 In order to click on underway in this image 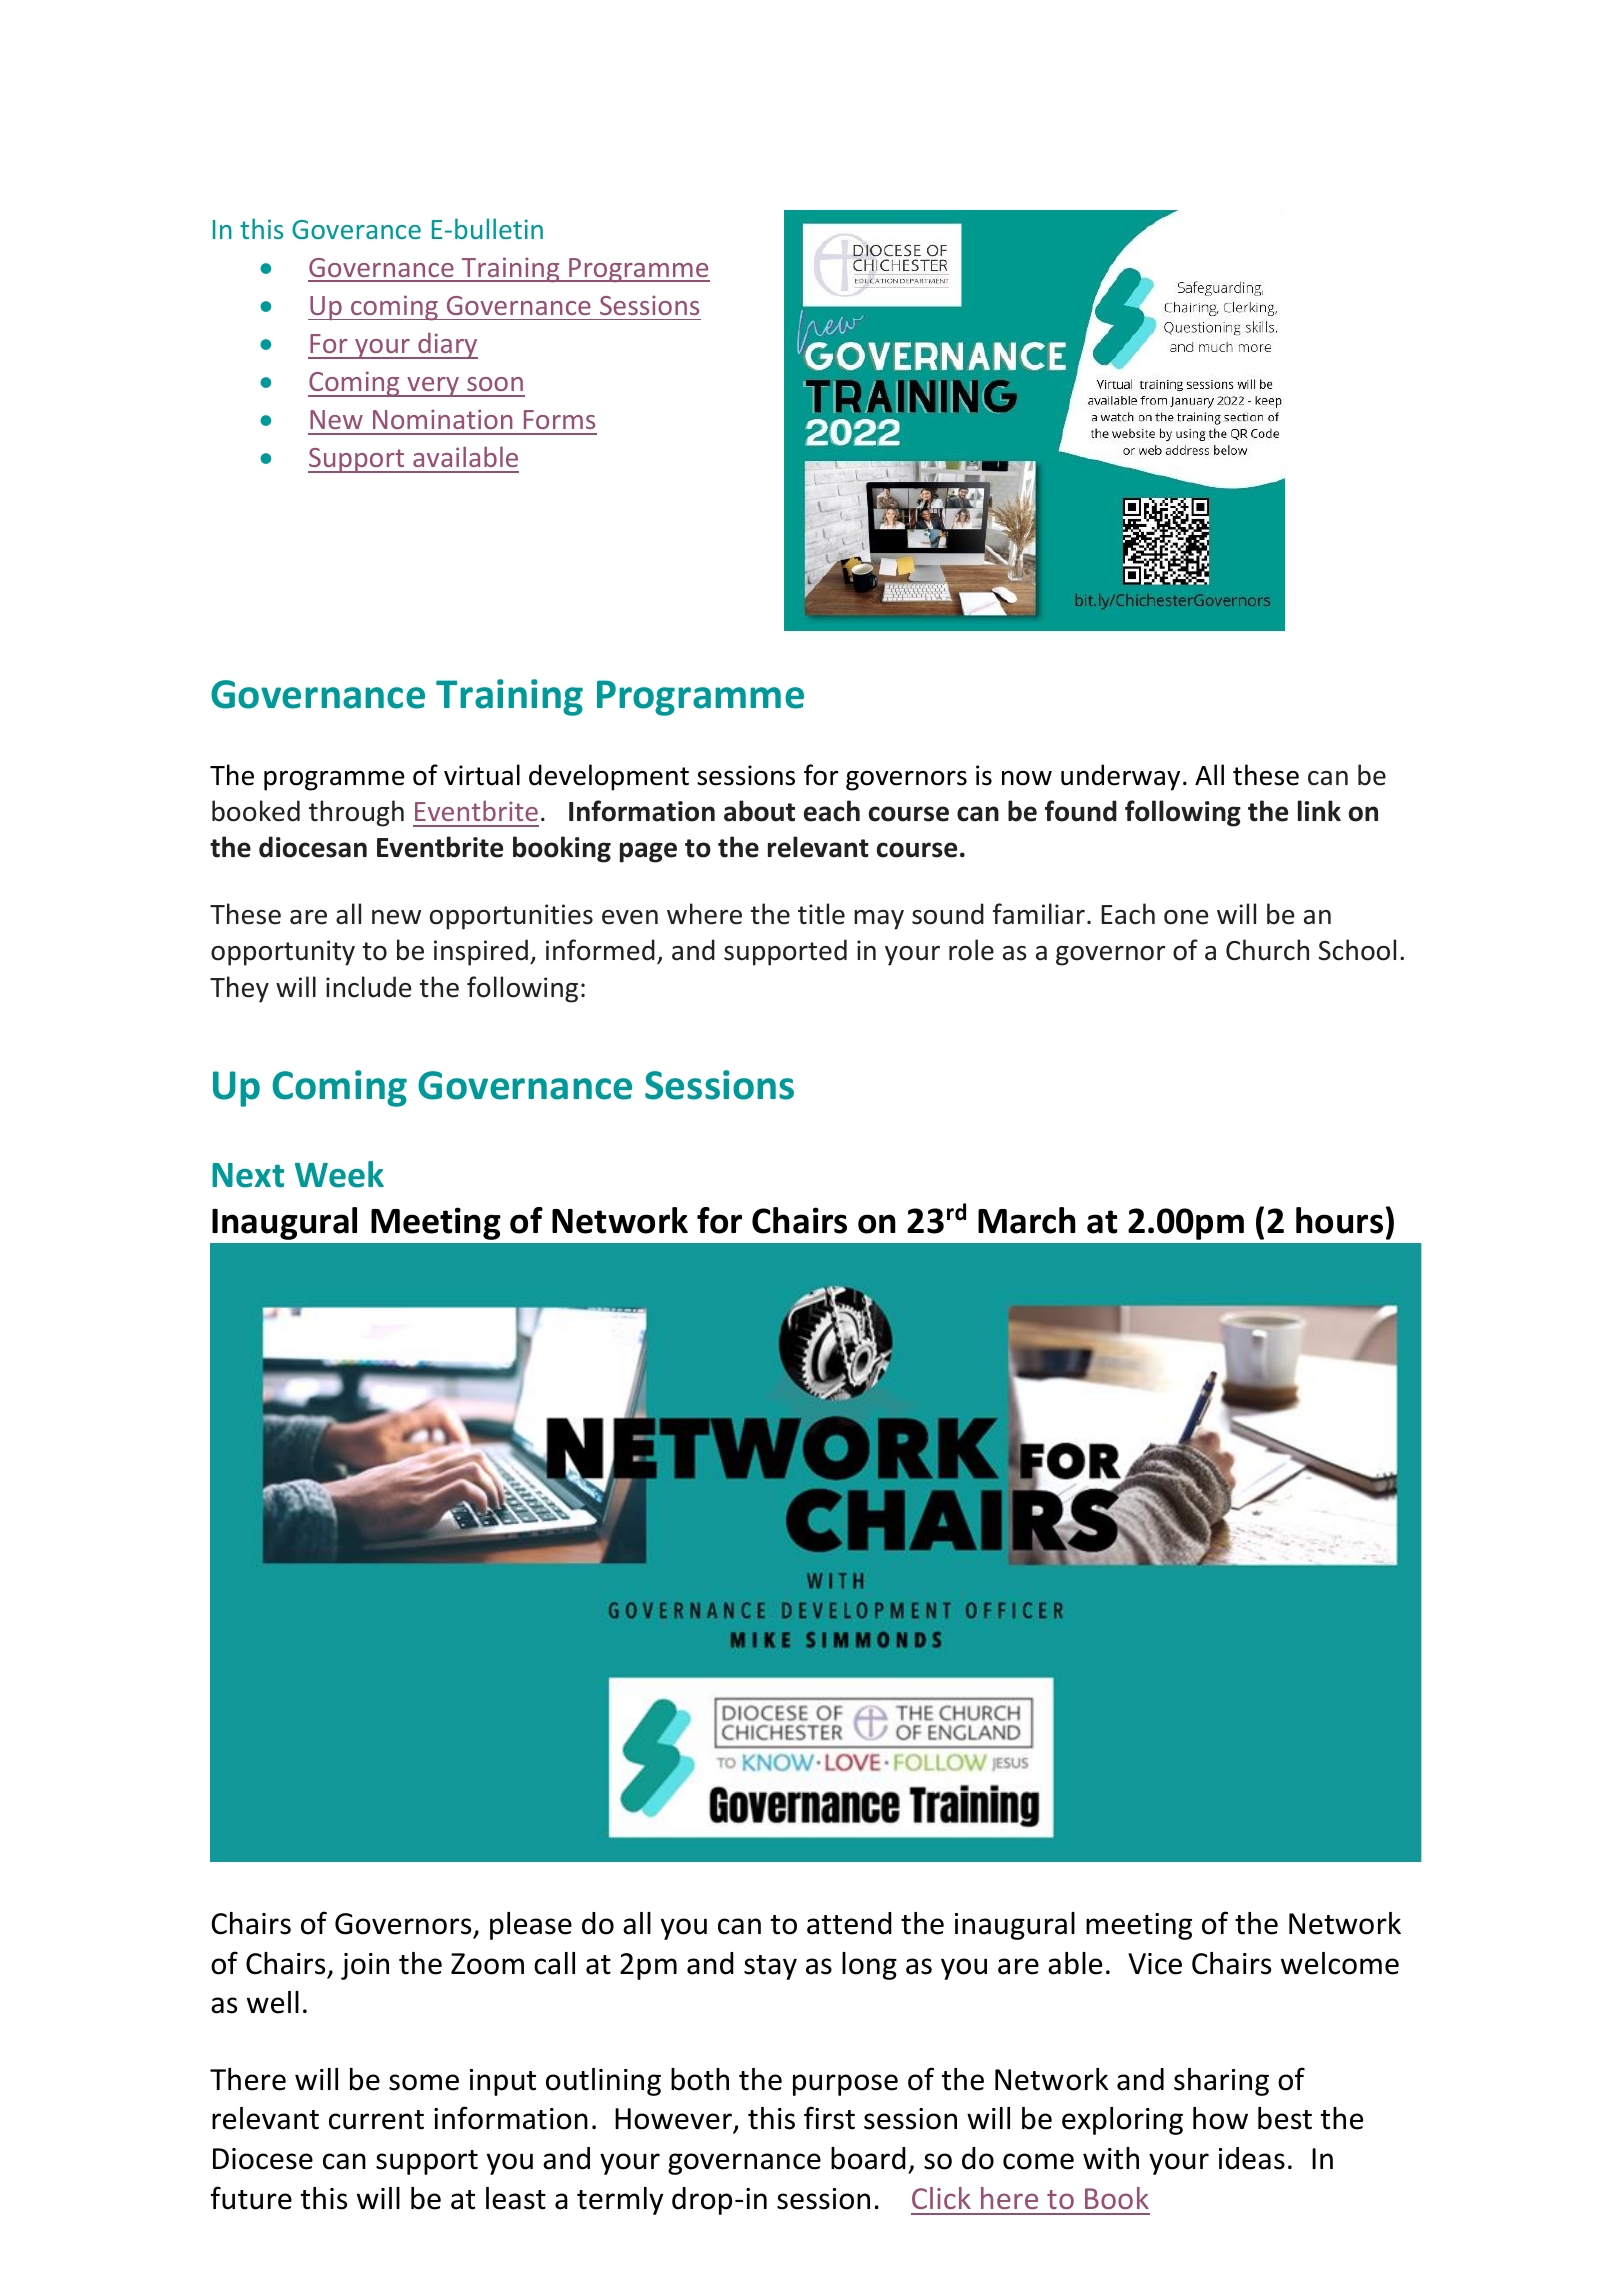, I will do `click(1120, 777)`.
